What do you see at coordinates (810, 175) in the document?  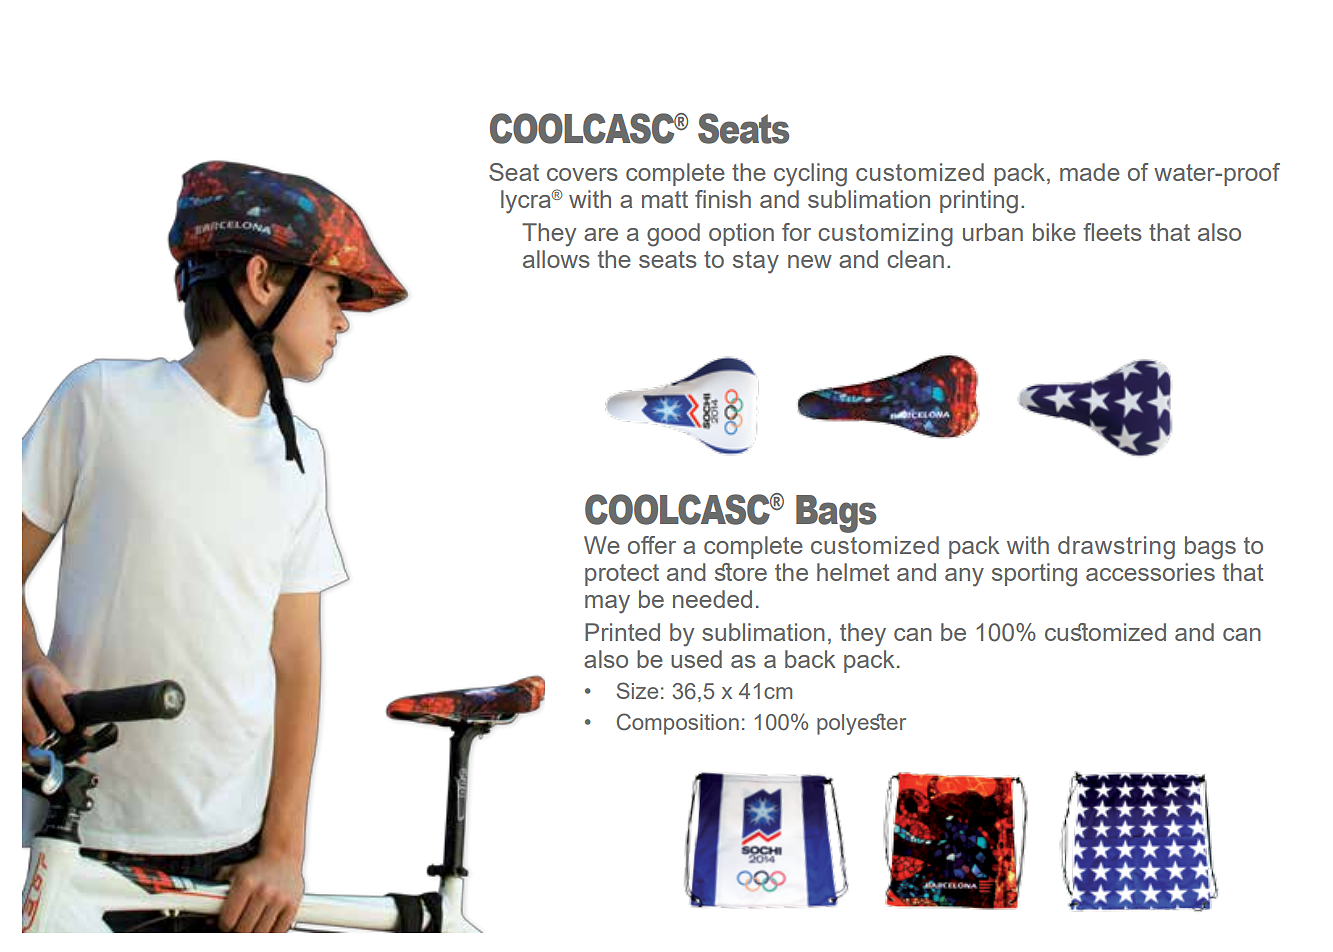 I see `cycling` at bounding box center [810, 175].
